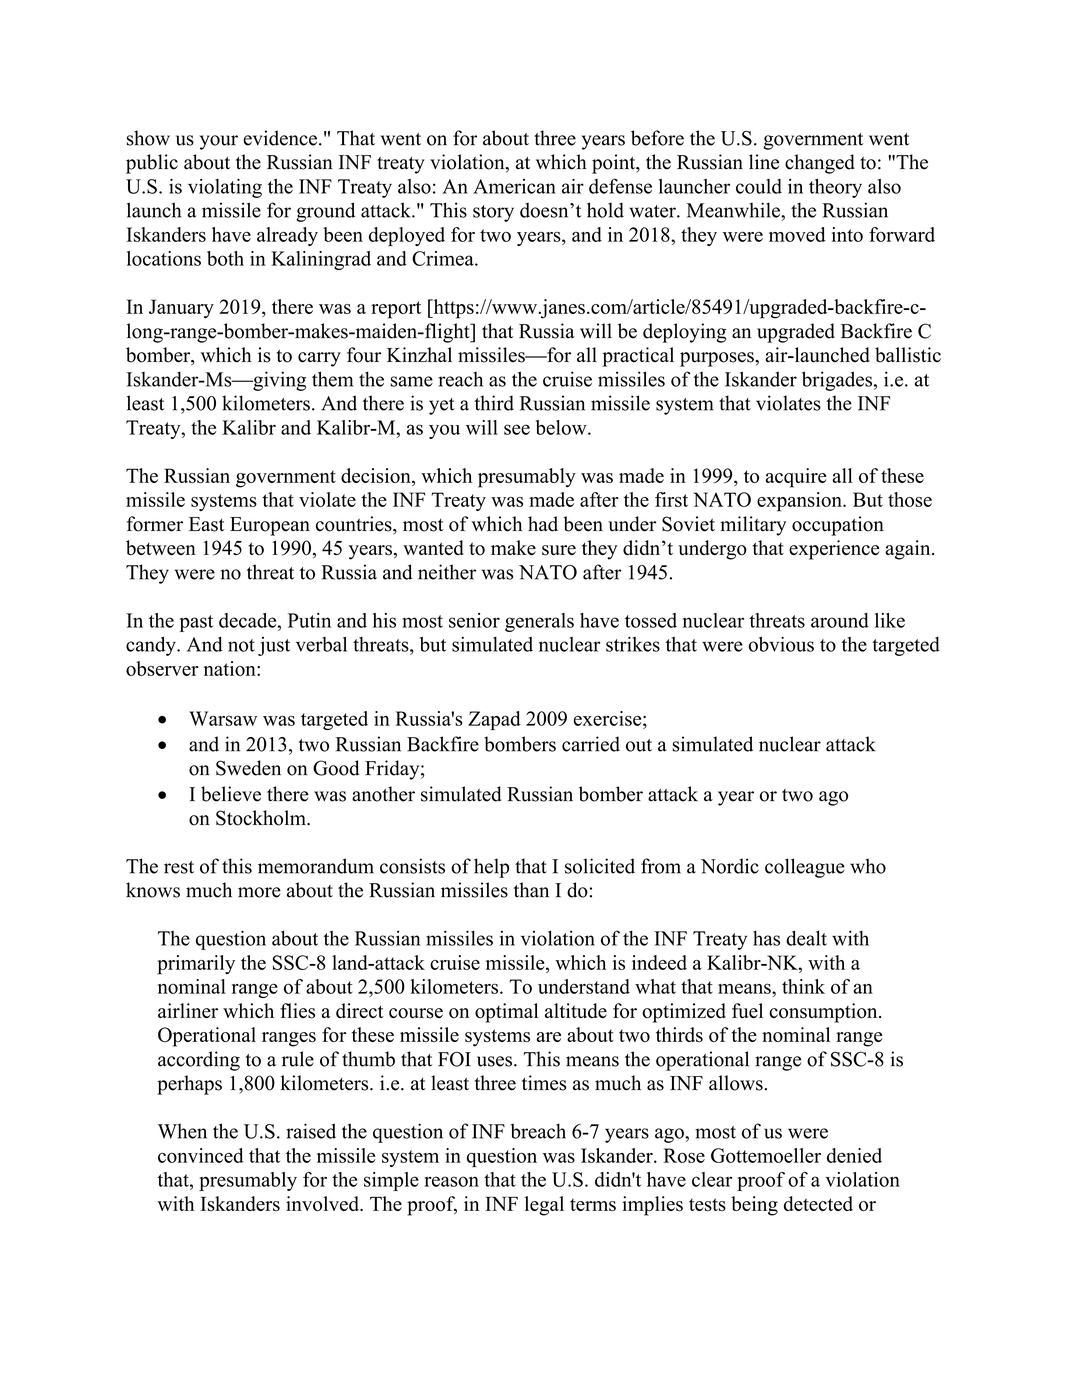  I want to click on European, so click(270, 526).
